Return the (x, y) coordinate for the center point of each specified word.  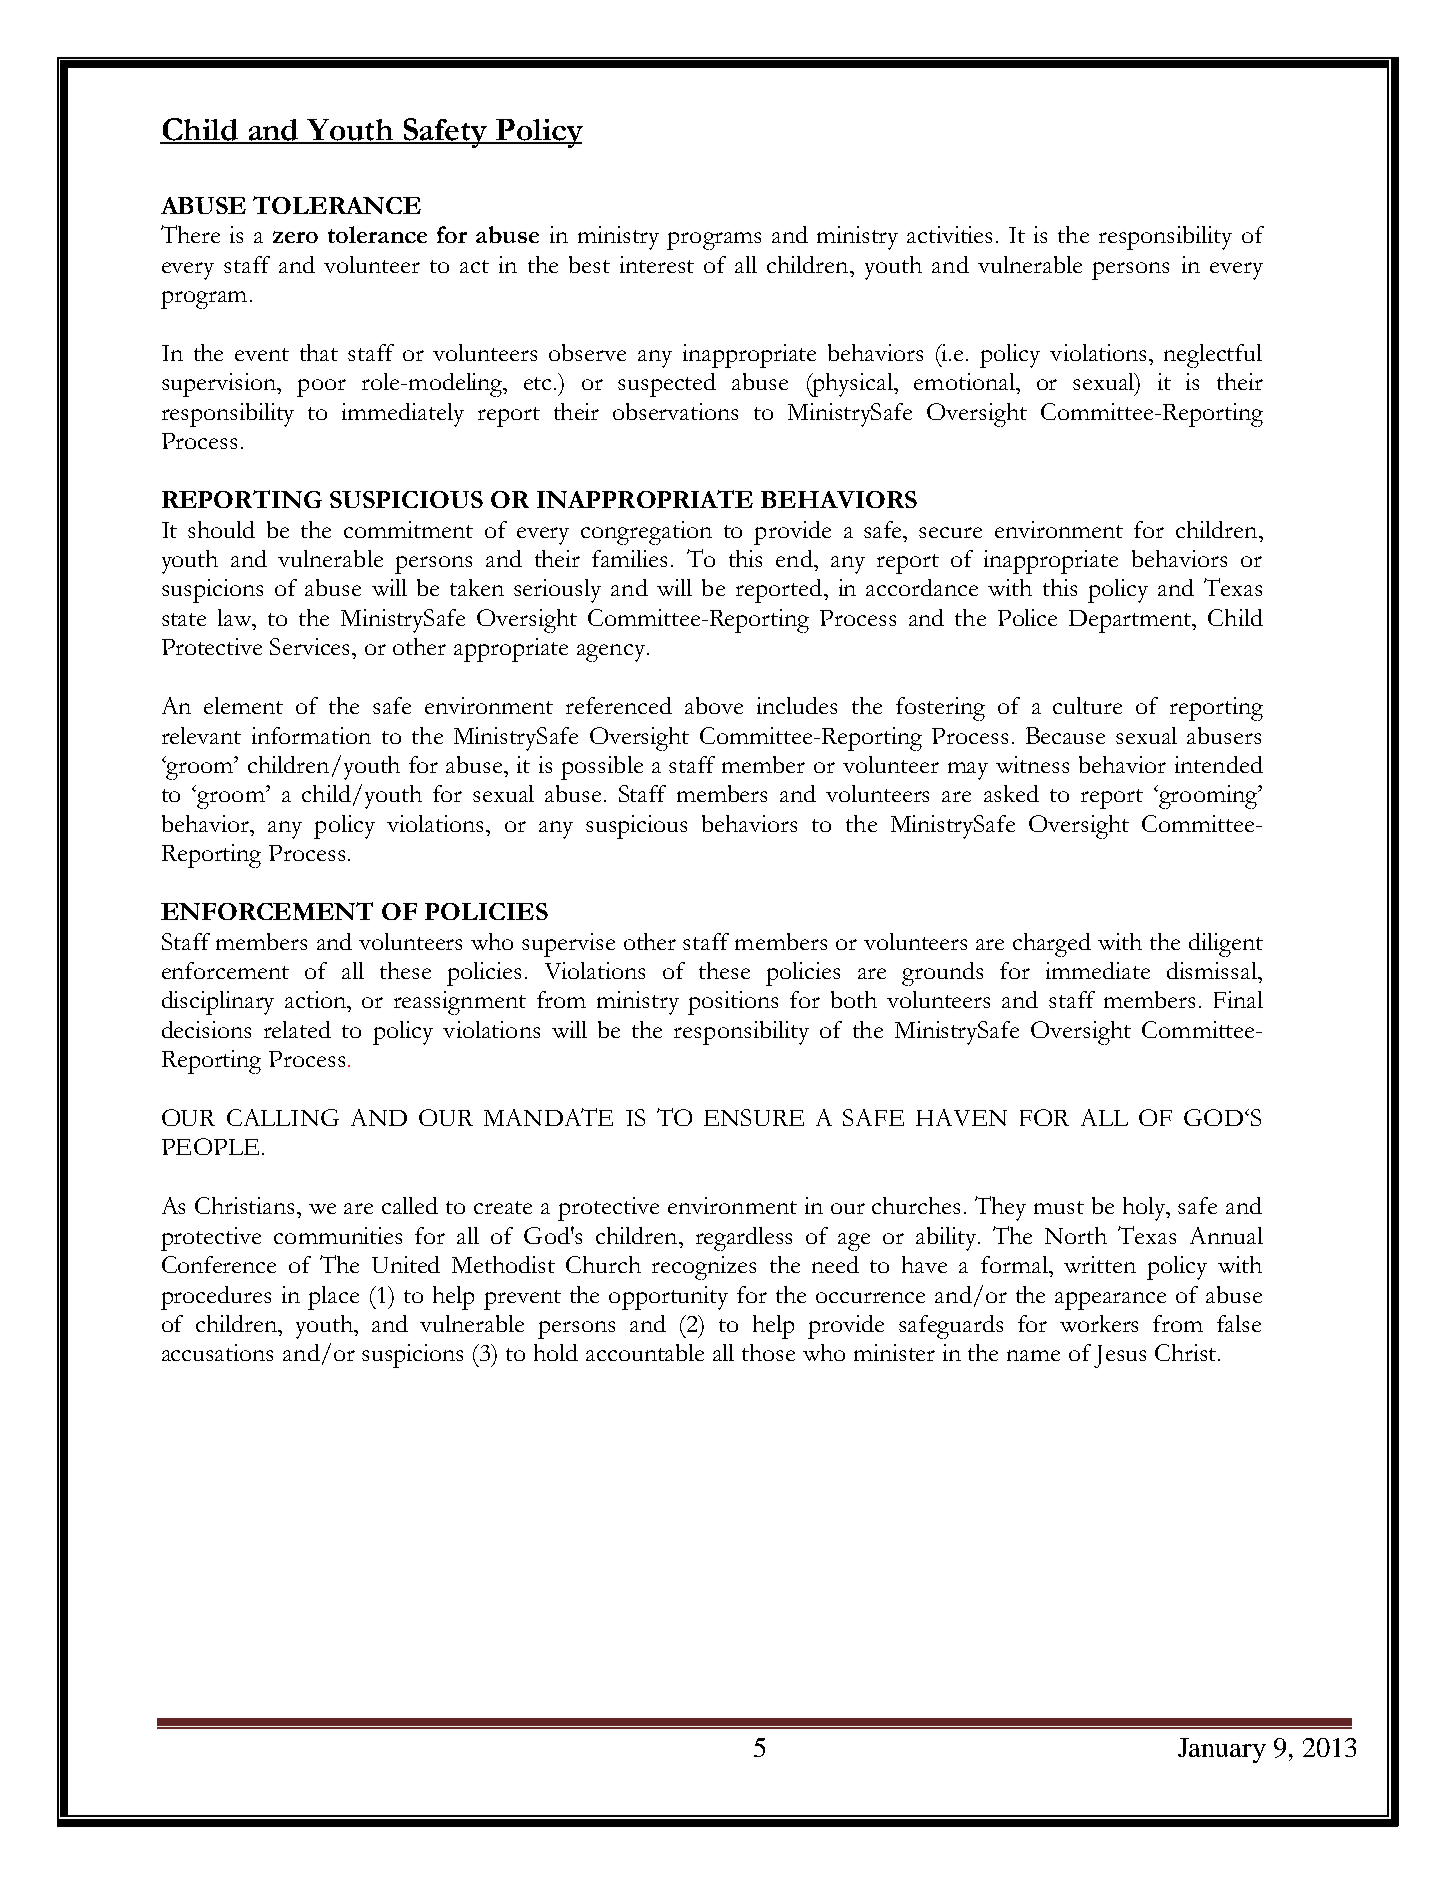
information (311, 735)
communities (338, 1235)
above (714, 705)
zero (295, 237)
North (1076, 1235)
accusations (217, 1352)
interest (657, 264)
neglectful (1213, 356)
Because (1065, 735)
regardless (744, 1239)
